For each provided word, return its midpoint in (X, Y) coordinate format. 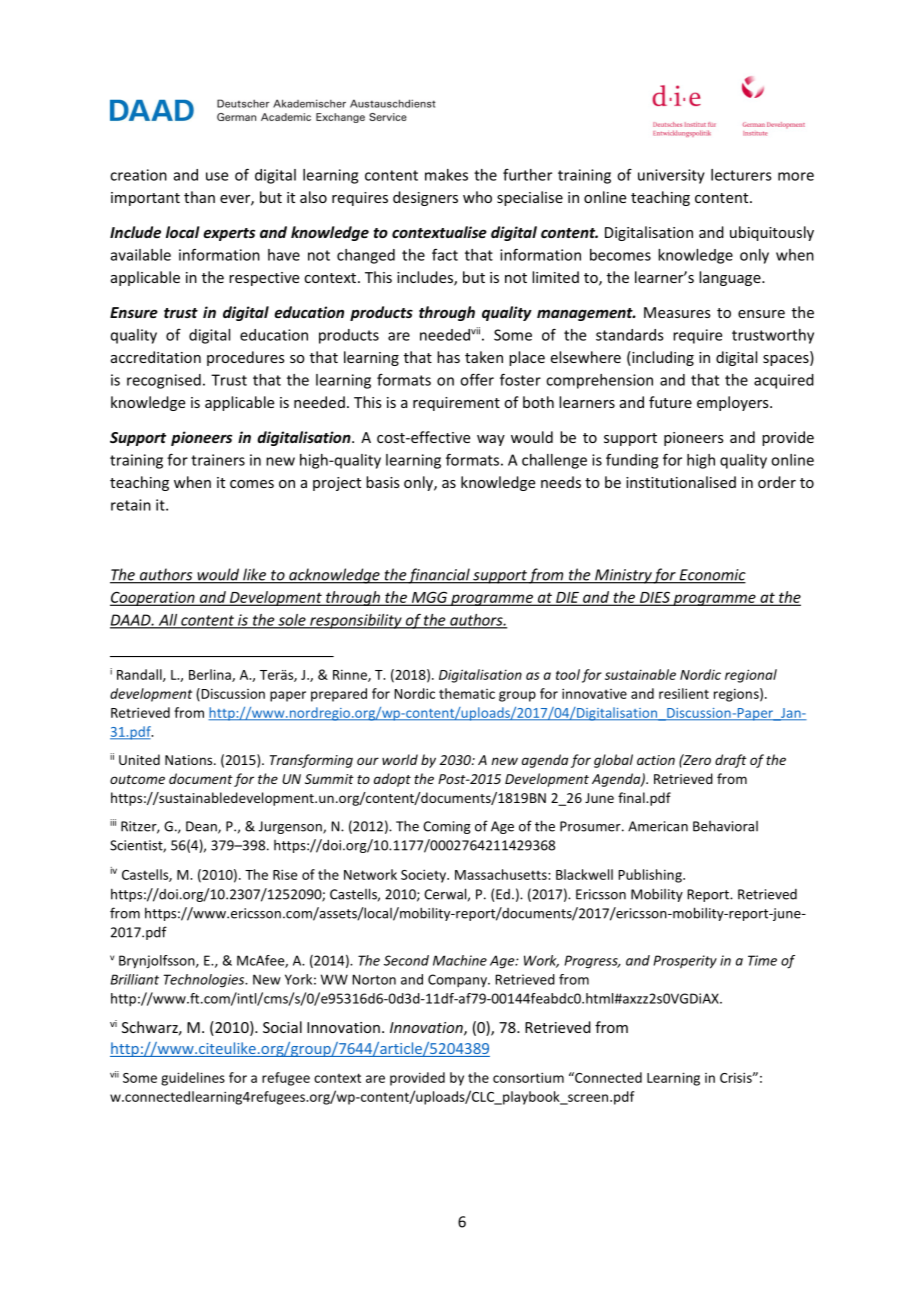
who (477, 197)
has (448, 357)
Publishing (651, 876)
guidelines (193, 1079)
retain (131, 505)
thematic (467, 693)
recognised (164, 381)
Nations (190, 760)
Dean (202, 827)
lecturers (741, 175)
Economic (711, 576)
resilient (684, 693)
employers (734, 403)
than (199, 197)
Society (424, 876)
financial (439, 576)
